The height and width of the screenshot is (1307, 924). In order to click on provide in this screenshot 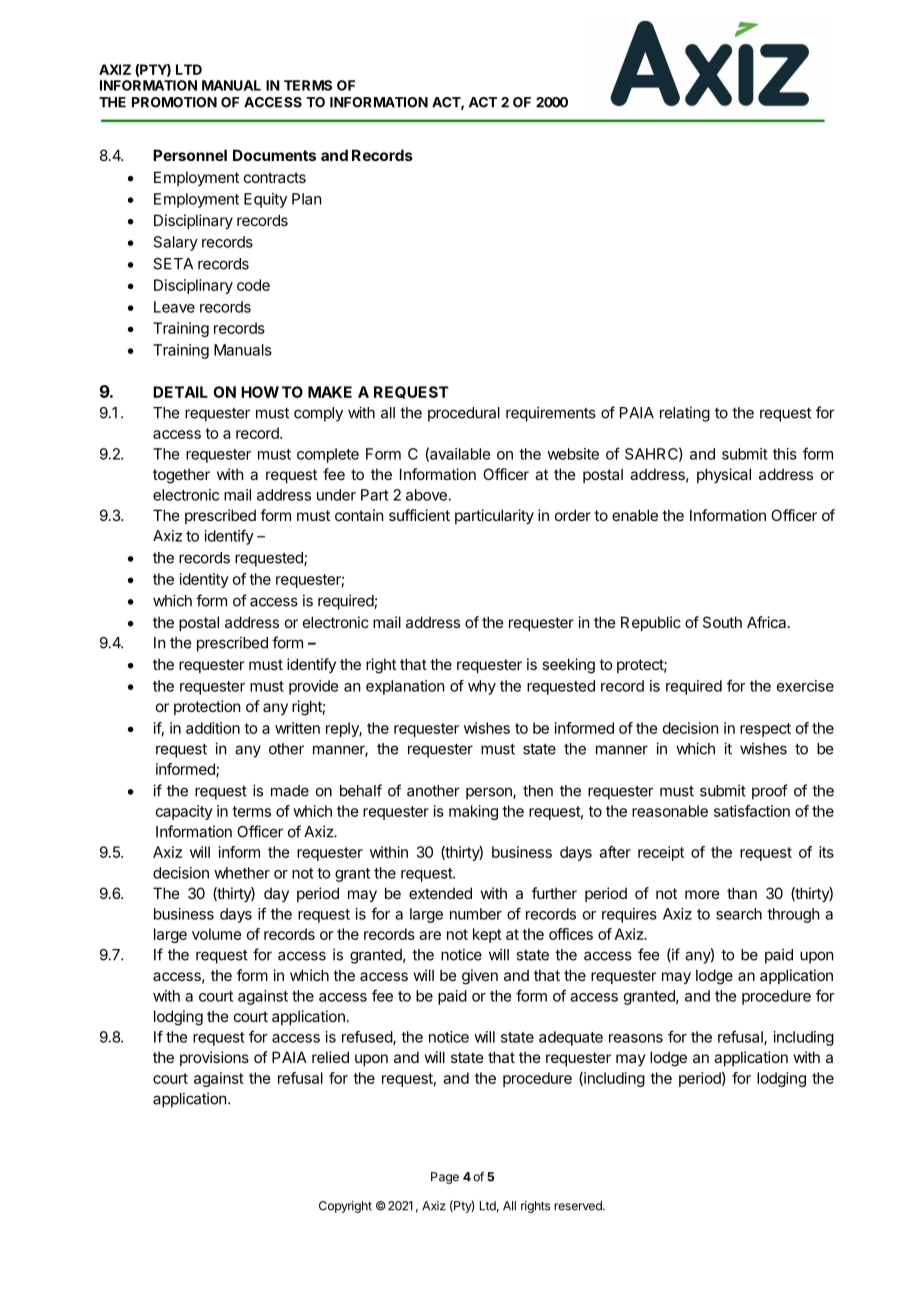, I will do `click(313, 687)`.
